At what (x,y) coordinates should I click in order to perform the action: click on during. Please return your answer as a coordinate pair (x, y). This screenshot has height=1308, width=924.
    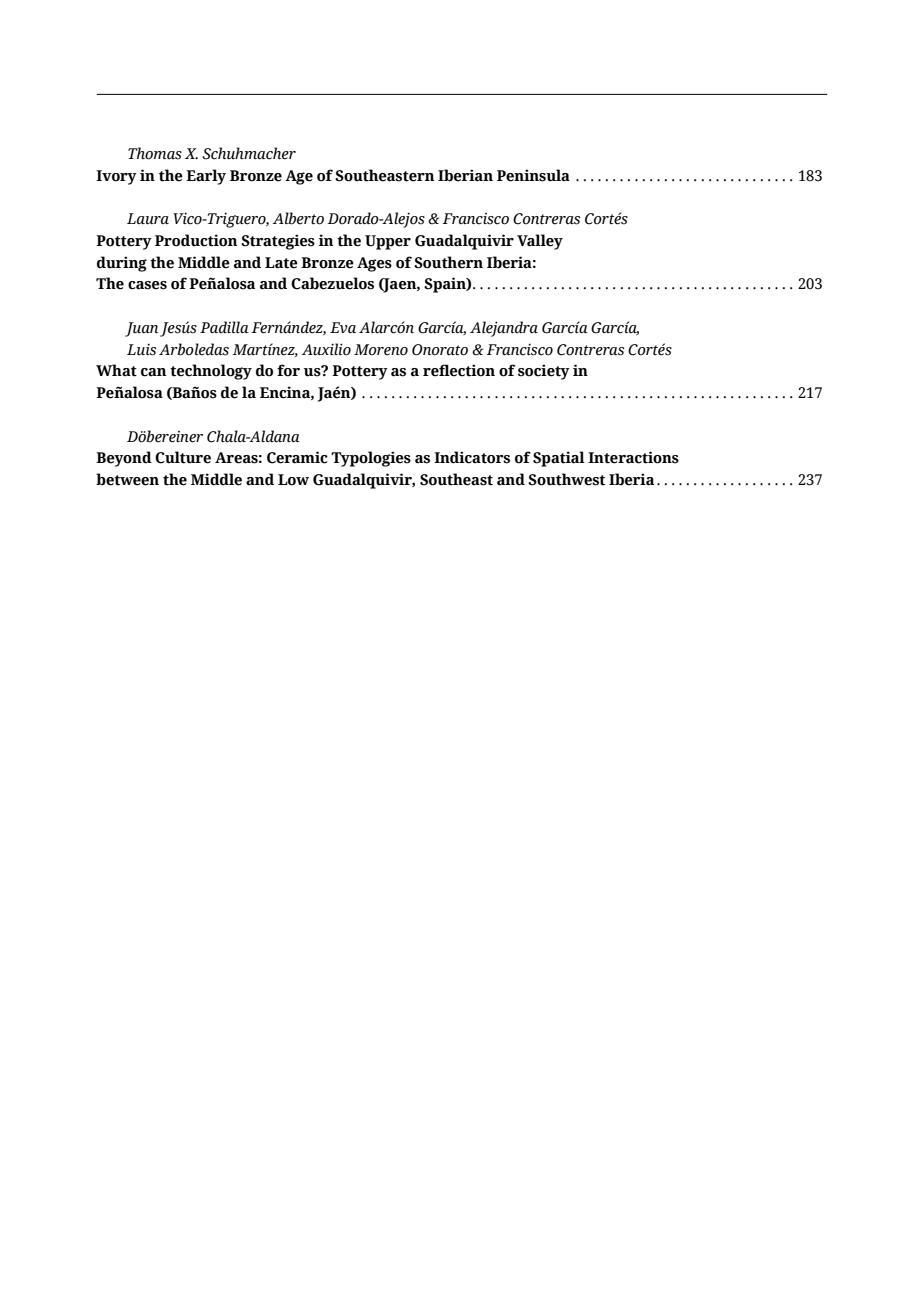
    Looking at the image, I should click on (122, 264).
